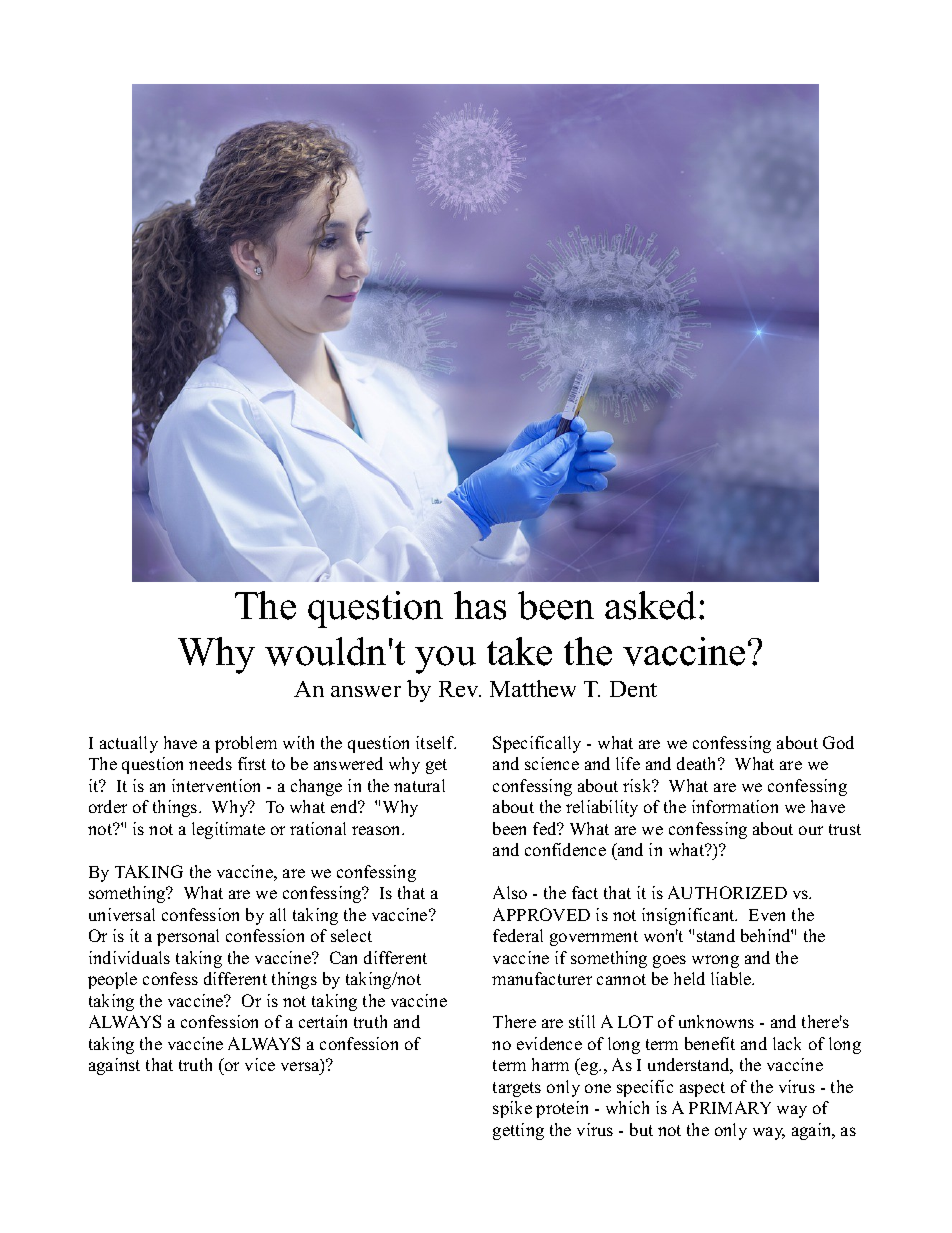 The width and height of the screenshot is (952, 1233). Describe the element at coordinates (260, 1064) in the screenshot. I see `vice` at that location.
